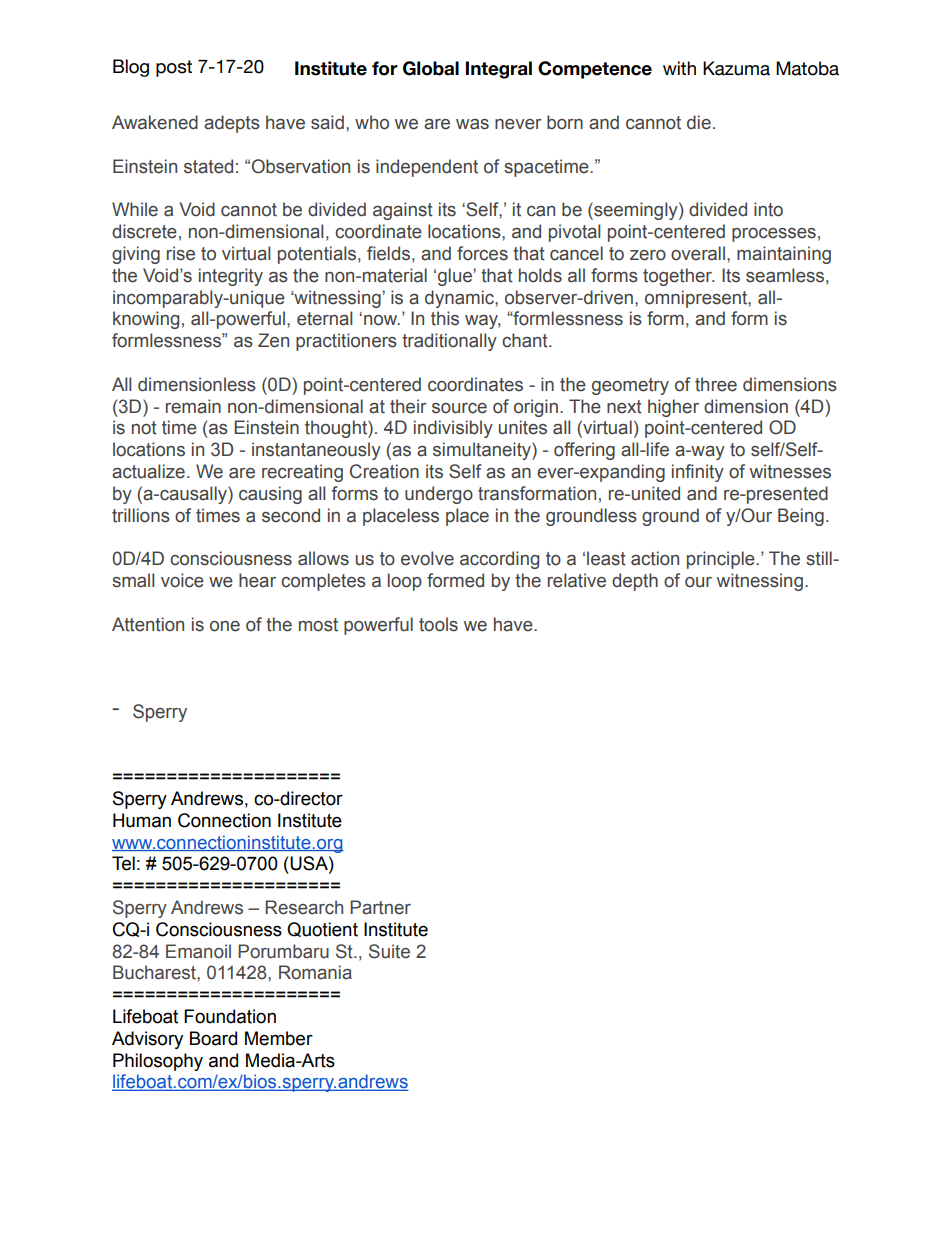 Image resolution: width=952 pixels, height=1233 pixels. I want to click on Board, so click(213, 1038).
